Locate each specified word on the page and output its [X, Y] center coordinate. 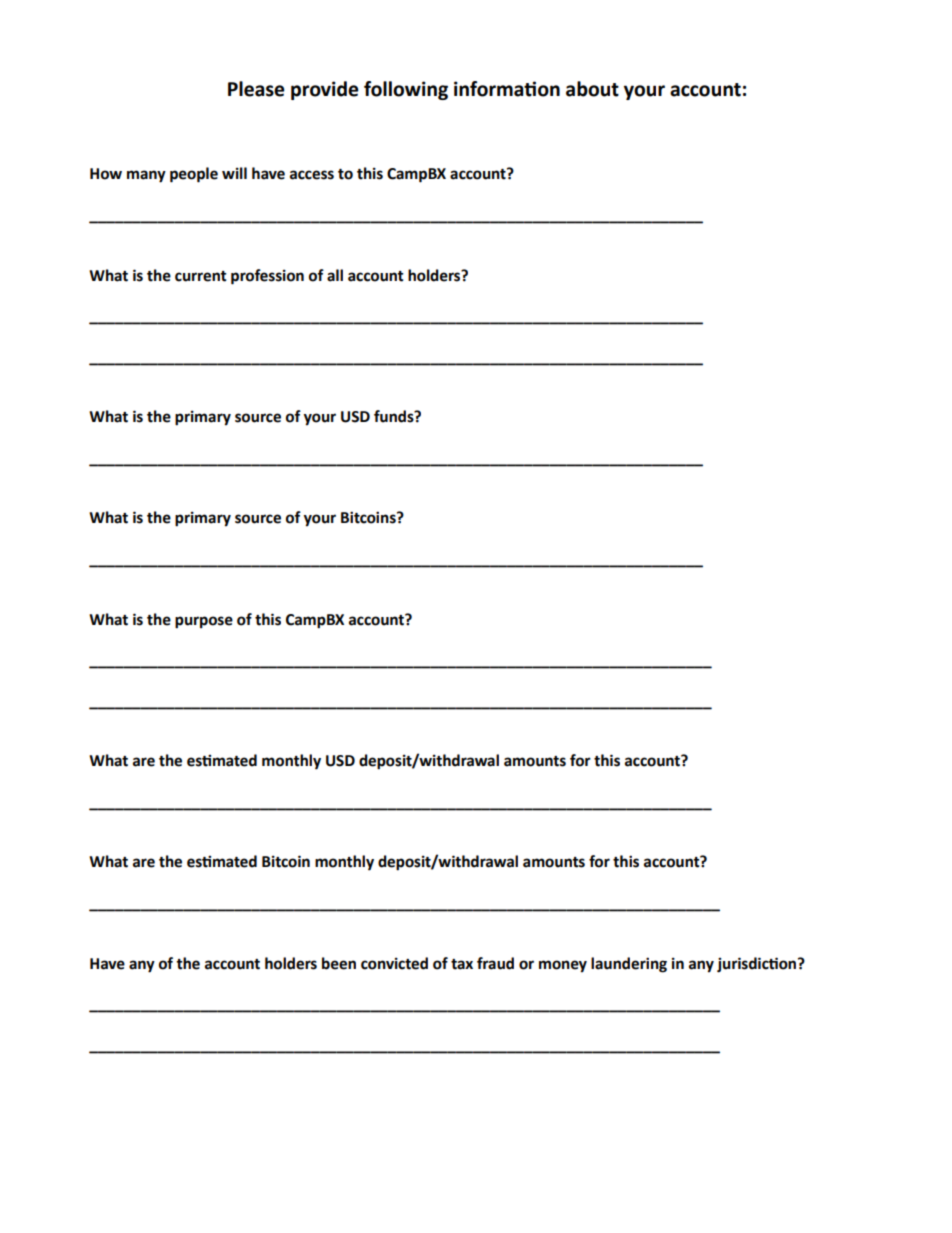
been [339, 963]
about [592, 89]
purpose [204, 622]
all [335, 275]
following [406, 90]
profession [267, 277]
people [194, 175]
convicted [394, 963]
